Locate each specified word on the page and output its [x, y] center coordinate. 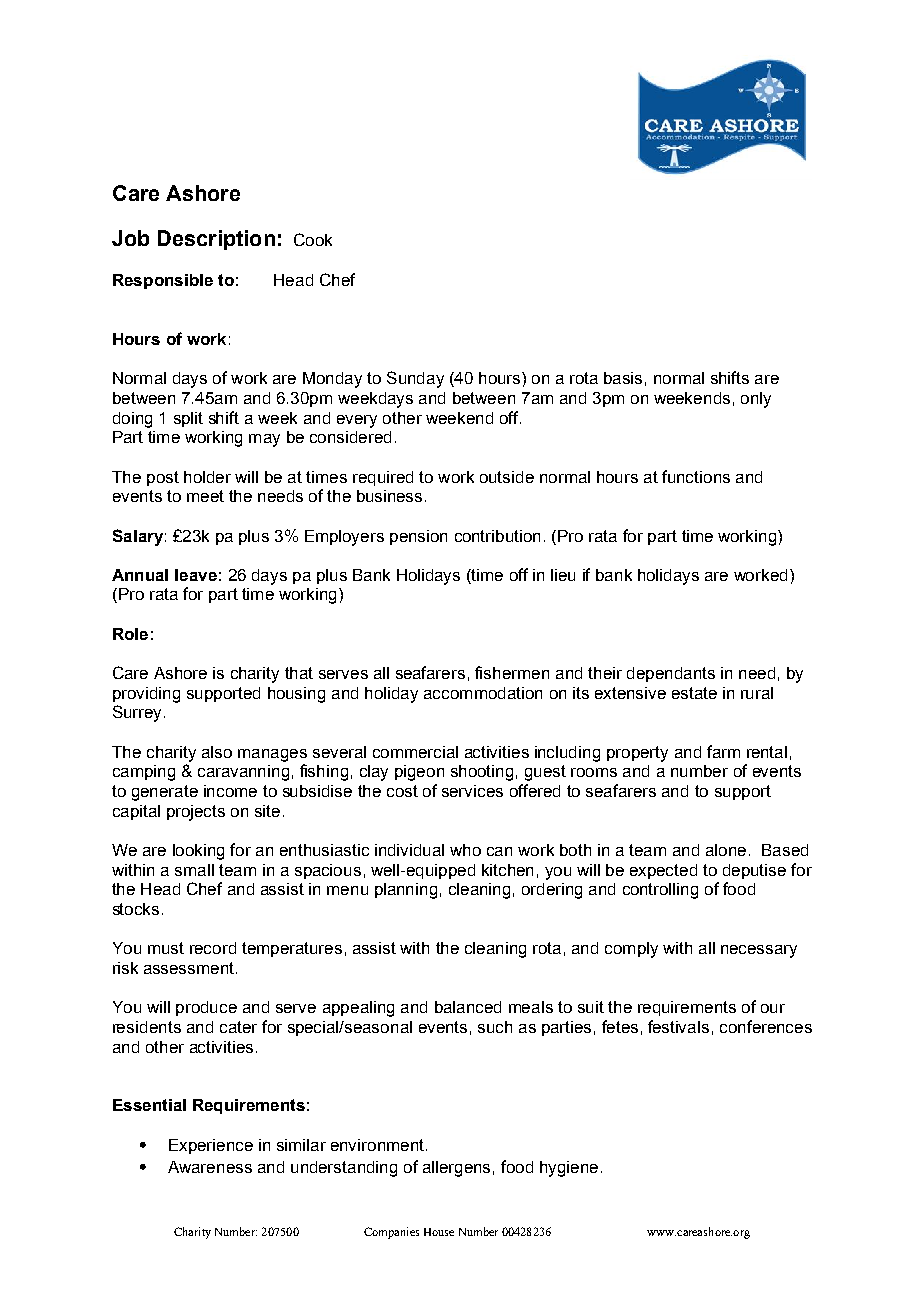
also [217, 752]
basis [623, 378]
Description [216, 240]
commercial [415, 752]
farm [723, 751]
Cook [313, 239]
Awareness [210, 1167]
